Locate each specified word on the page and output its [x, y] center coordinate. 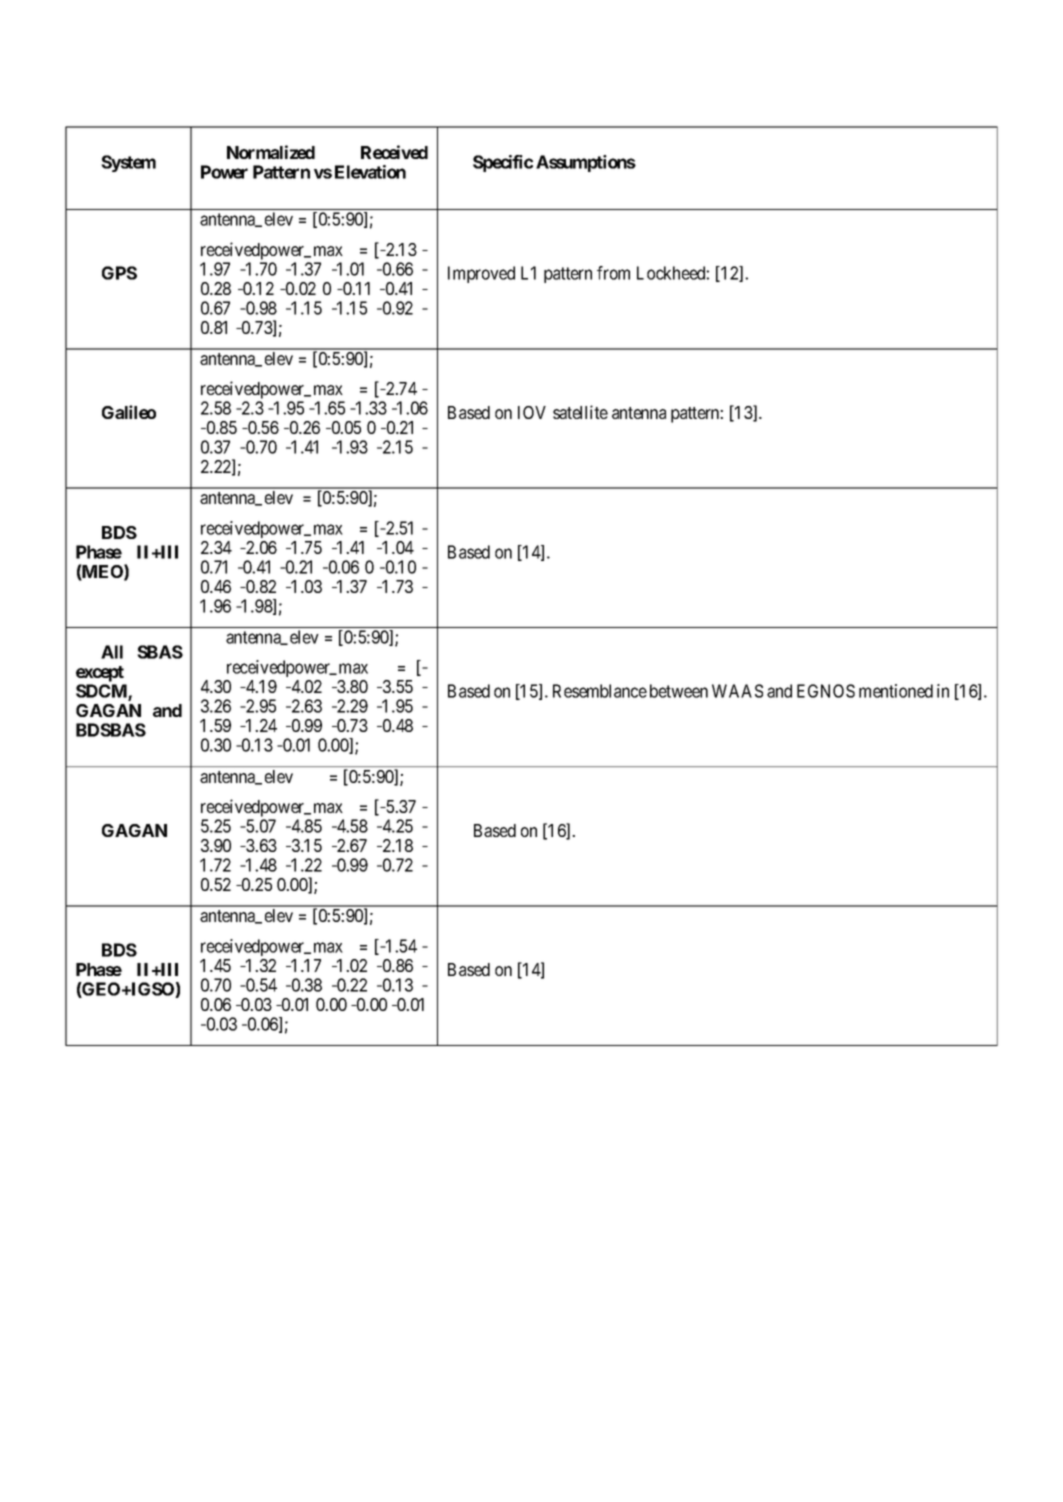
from [613, 273]
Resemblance [600, 691]
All [112, 652]
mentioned [896, 691]
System [128, 163]
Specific [503, 163]
